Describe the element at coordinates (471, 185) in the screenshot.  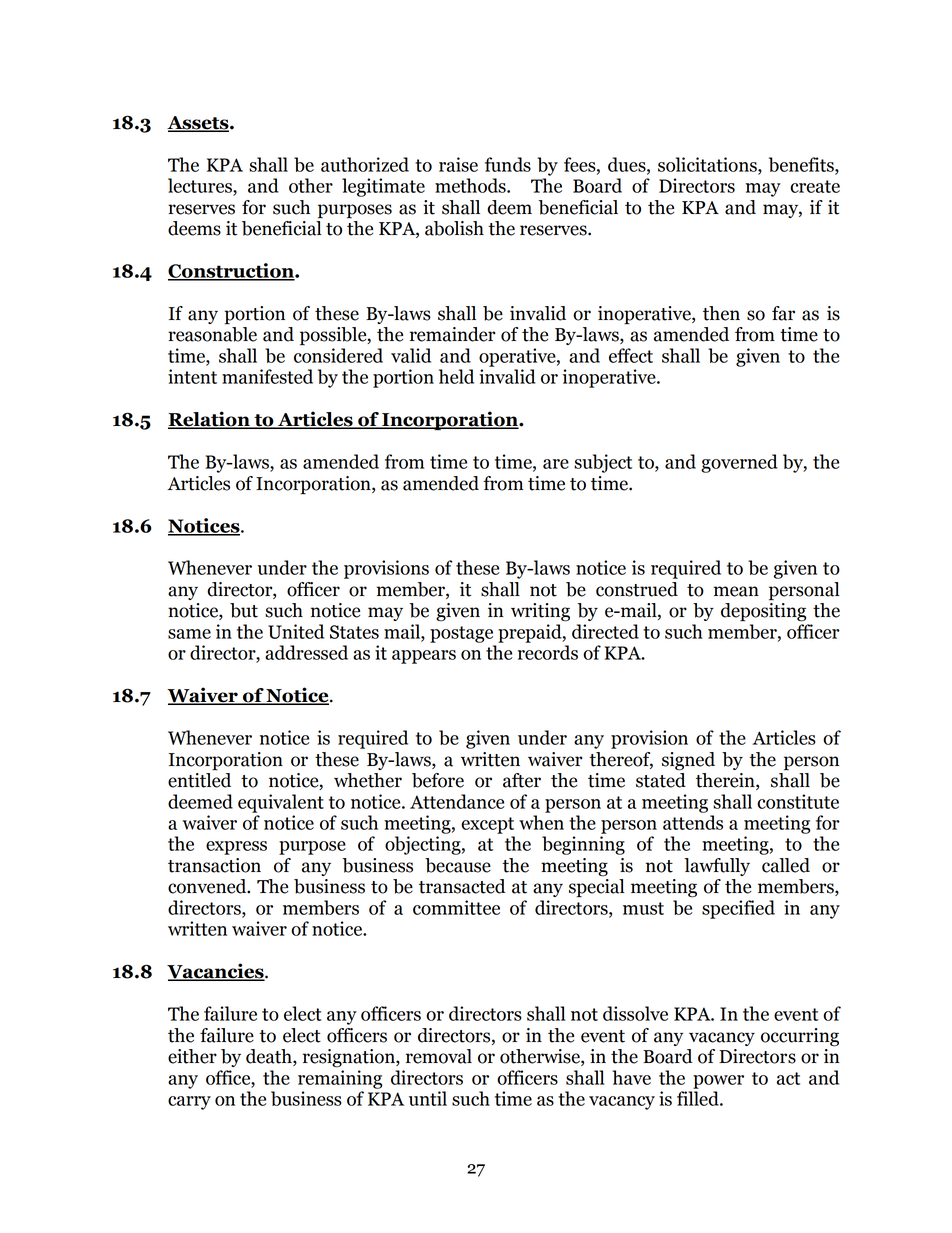
I see `methods` at that location.
